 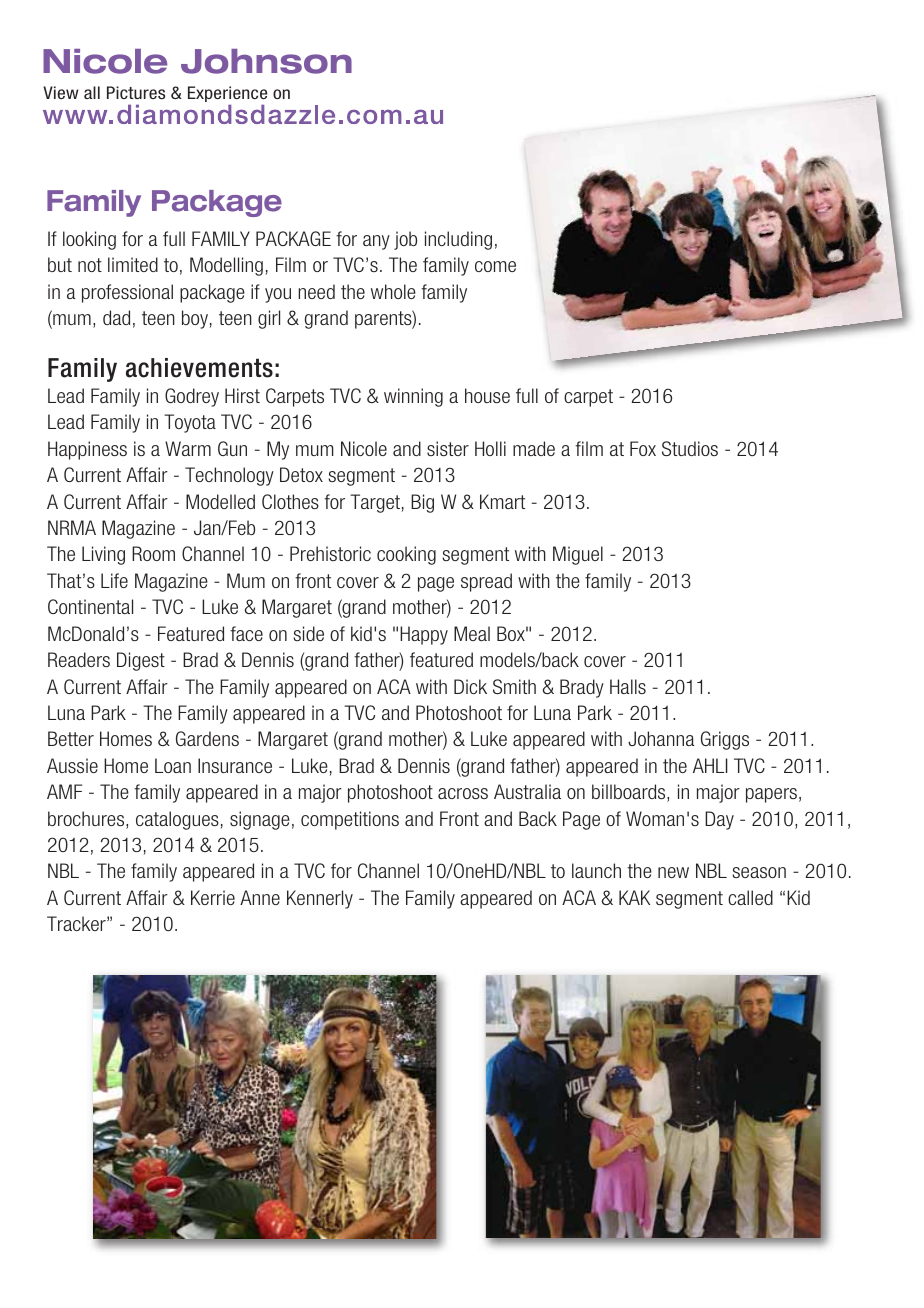 I want to click on Big, so click(x=422, y=503).
